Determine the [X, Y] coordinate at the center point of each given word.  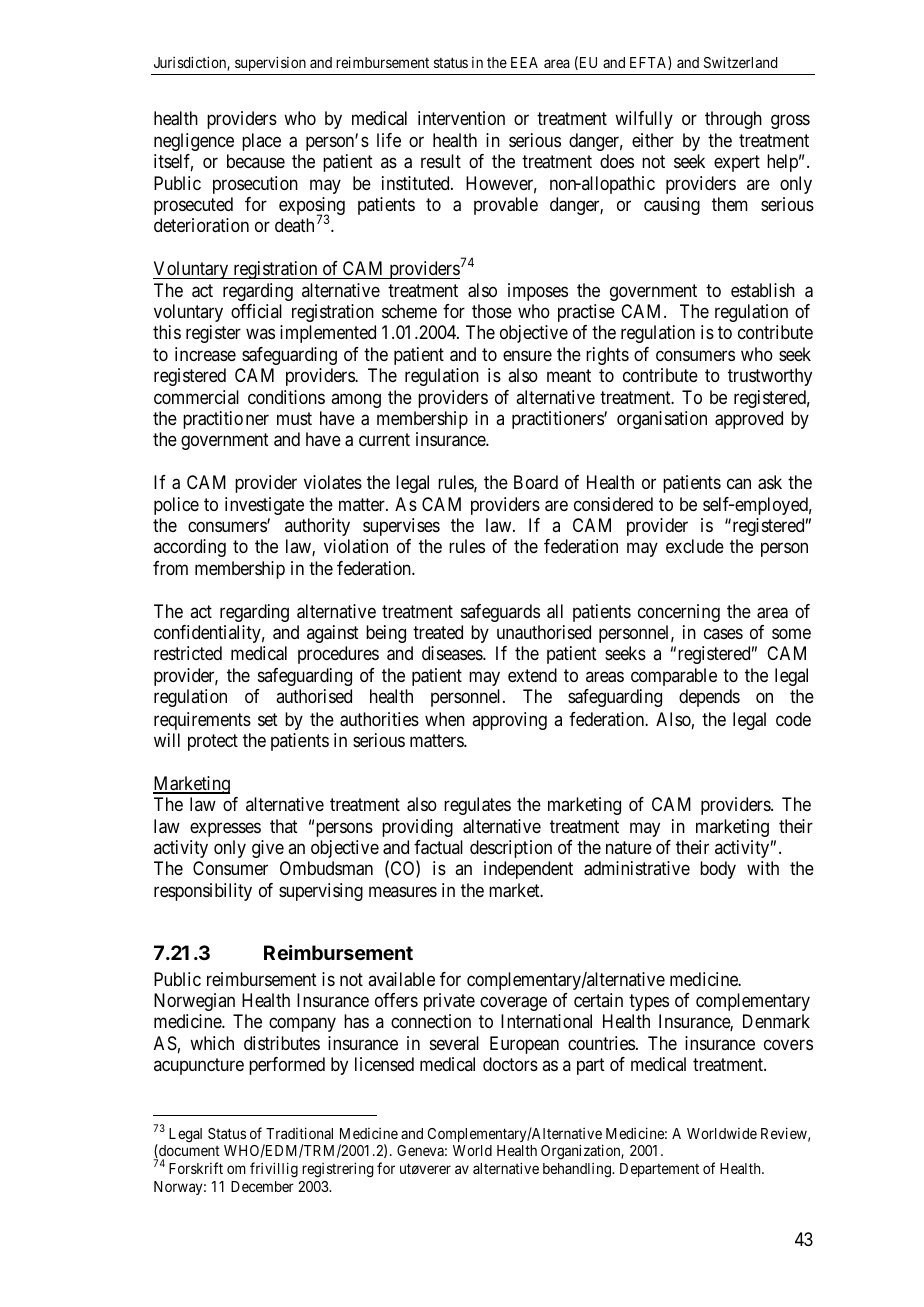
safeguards [500, 613]
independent [528, 870]
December [262, 1186]
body [718, 870]
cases [723, 634]
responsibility [203, 892]
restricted [188, 653]
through [733, 120]
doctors [510, 1064]
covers [788, 1045]
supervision [270, 63]
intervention [461, 118]
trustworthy [770, 377]
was [260, 334]
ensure [527, 356]
